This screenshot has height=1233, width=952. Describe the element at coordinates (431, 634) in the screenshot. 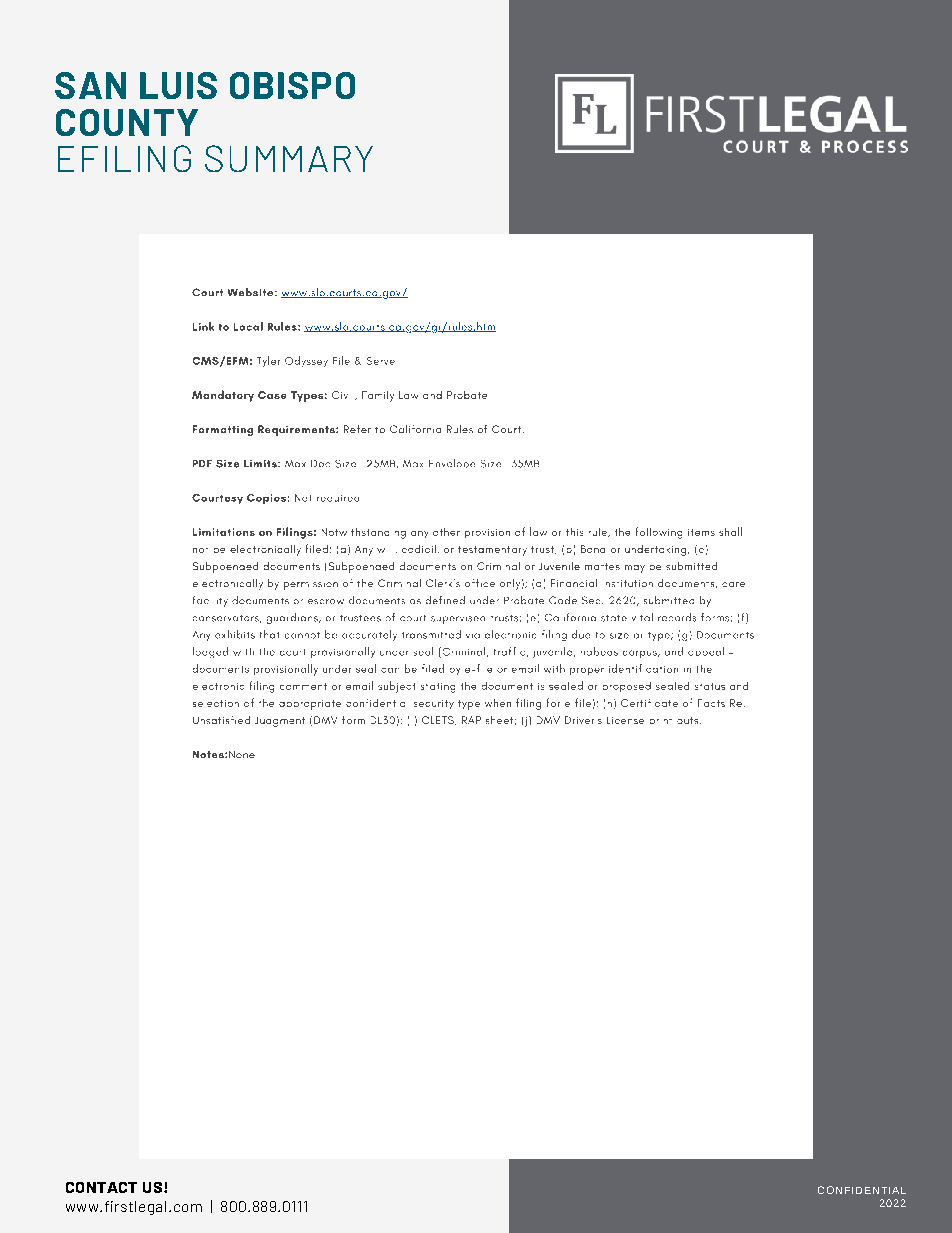

I see `transmitted` at that location.
